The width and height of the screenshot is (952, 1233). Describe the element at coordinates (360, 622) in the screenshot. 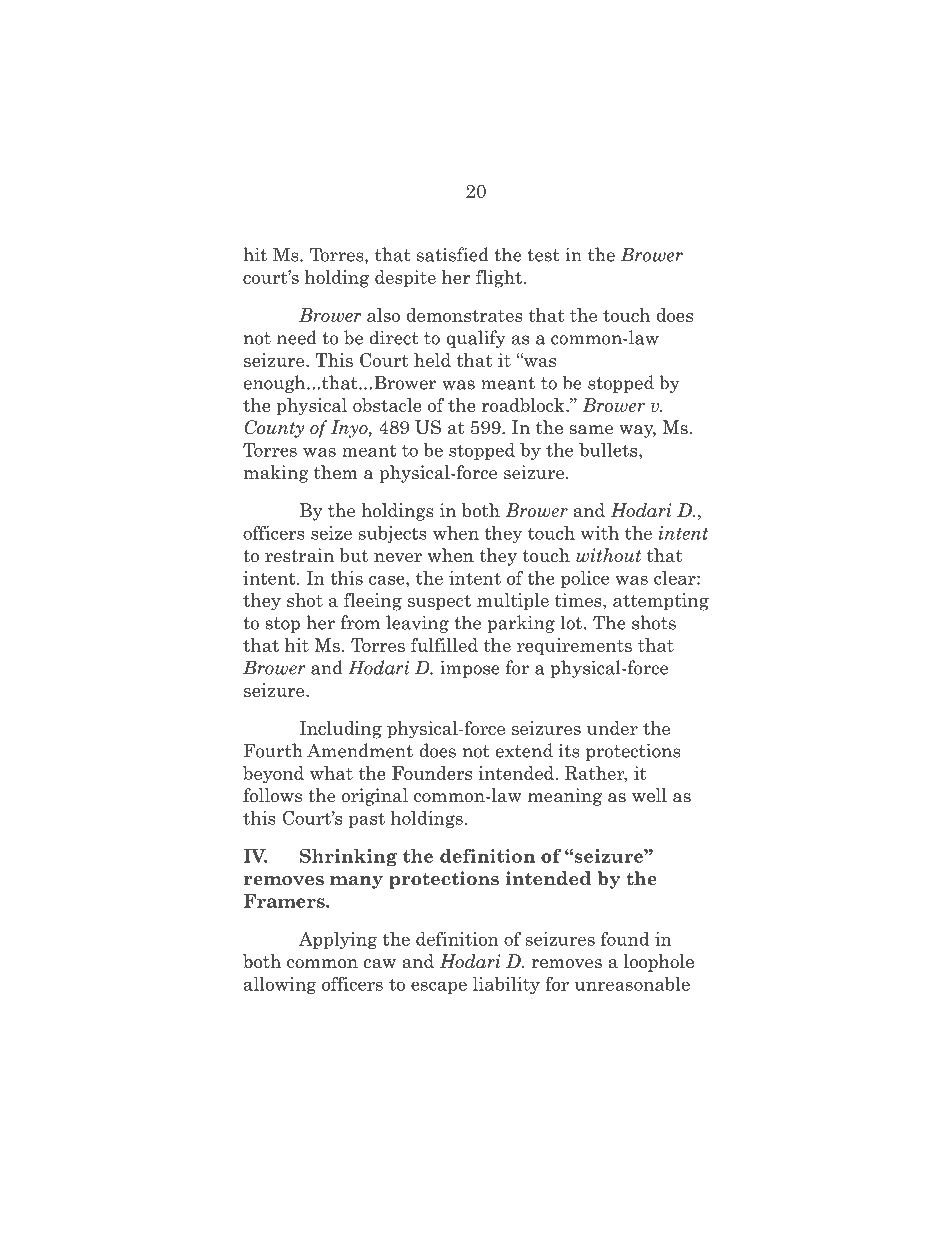

I see `from` at that location.
